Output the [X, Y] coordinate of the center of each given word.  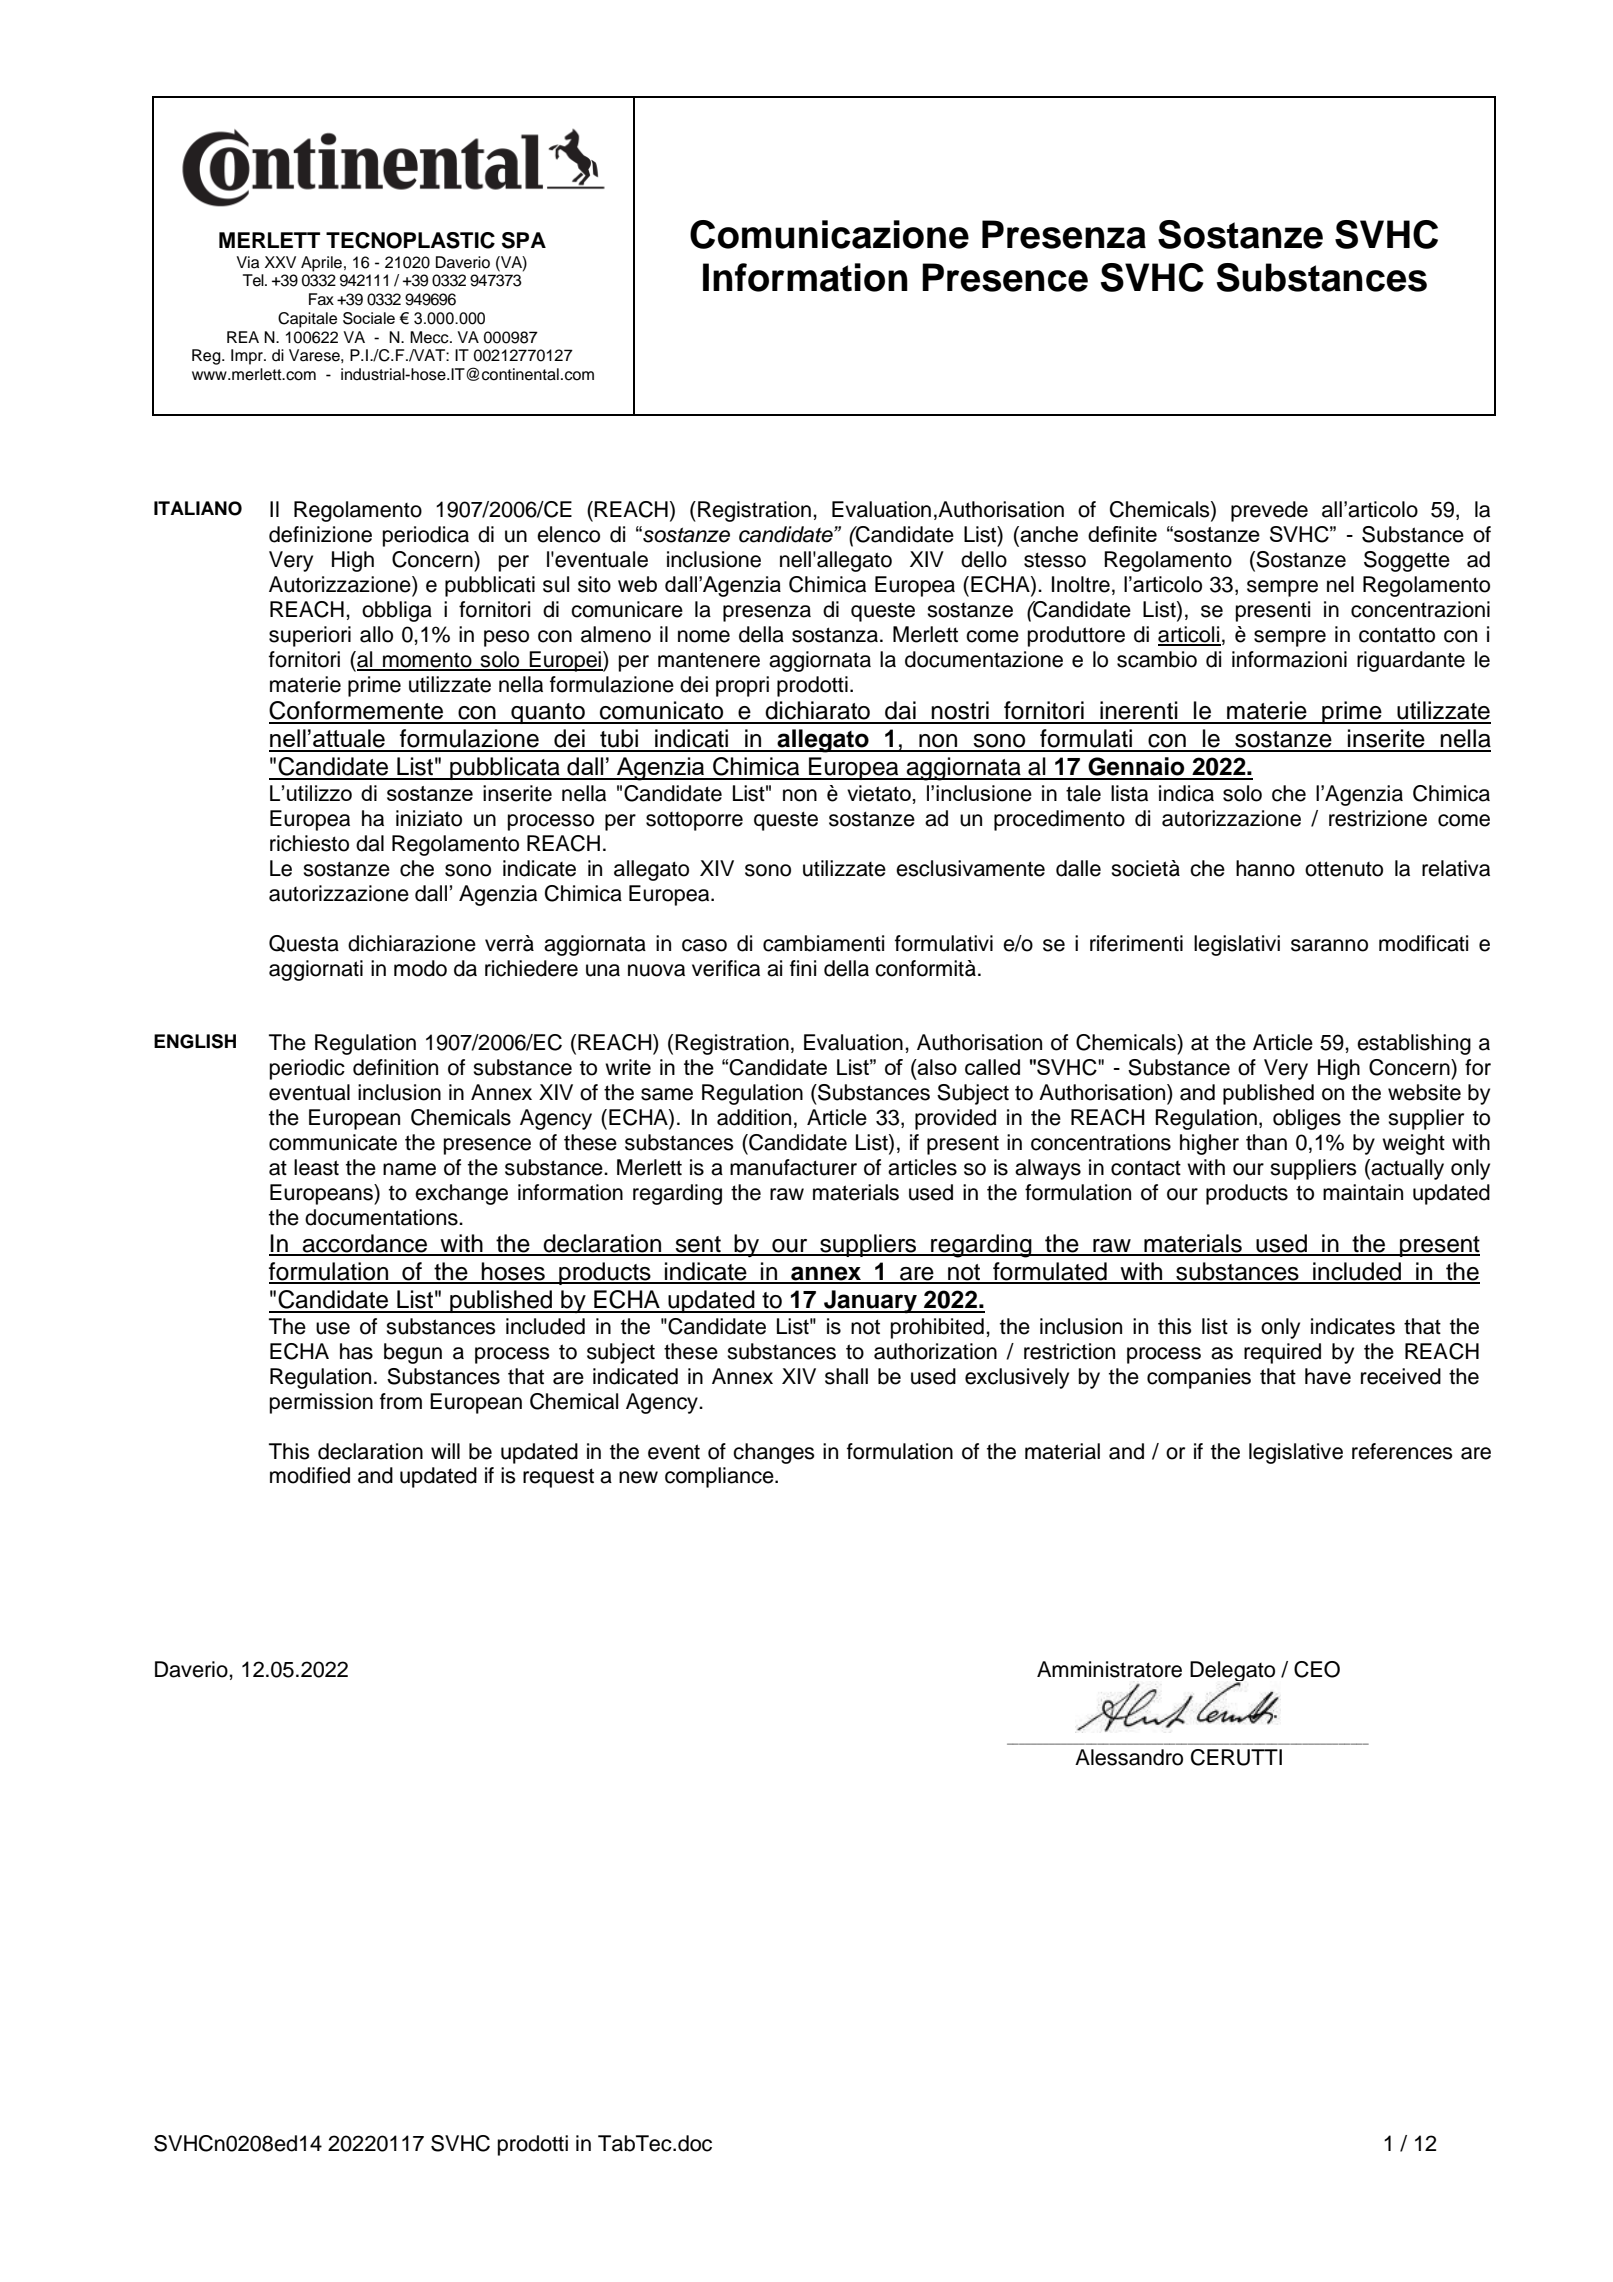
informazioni [1289, 659]
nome [704, 636]
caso [704, 945]
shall [846, 1376]
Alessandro [1129, 1757]
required [1282, 1353]
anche [1048, 534]
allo [376, 634]
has [356, 1351]
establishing [1414, 1044]
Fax [321, 299]
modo [420, 968]
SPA [524, 240]
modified [310, 1475]
